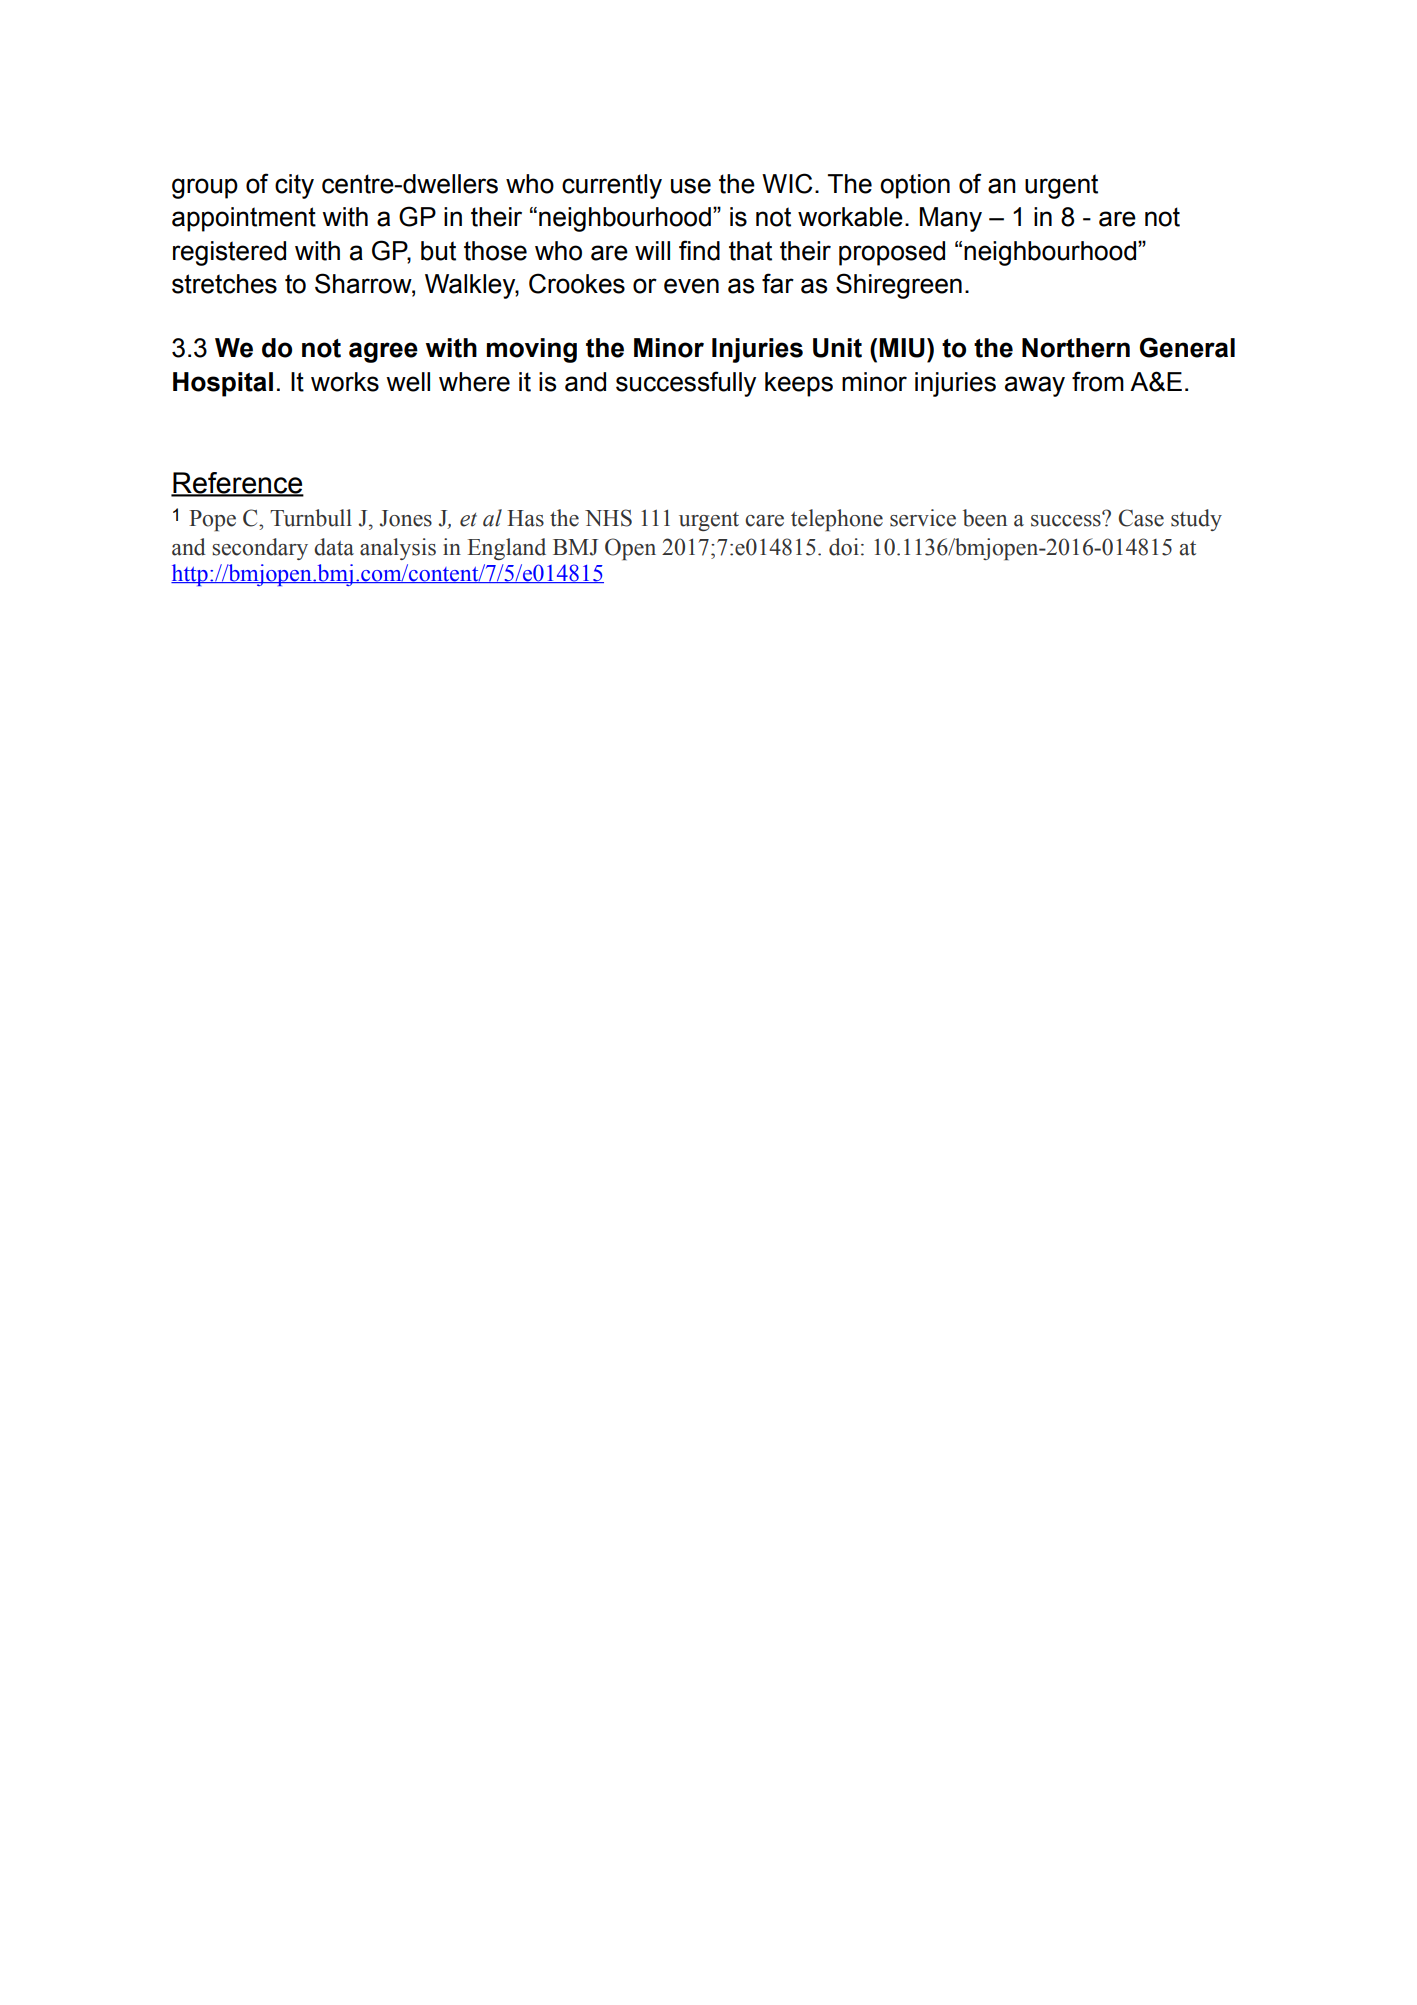 The image size is (1417, 2005). What do you see at coordinates (294, 186) in the screenshot?
I see `city` at bounding box center [294, 186].
